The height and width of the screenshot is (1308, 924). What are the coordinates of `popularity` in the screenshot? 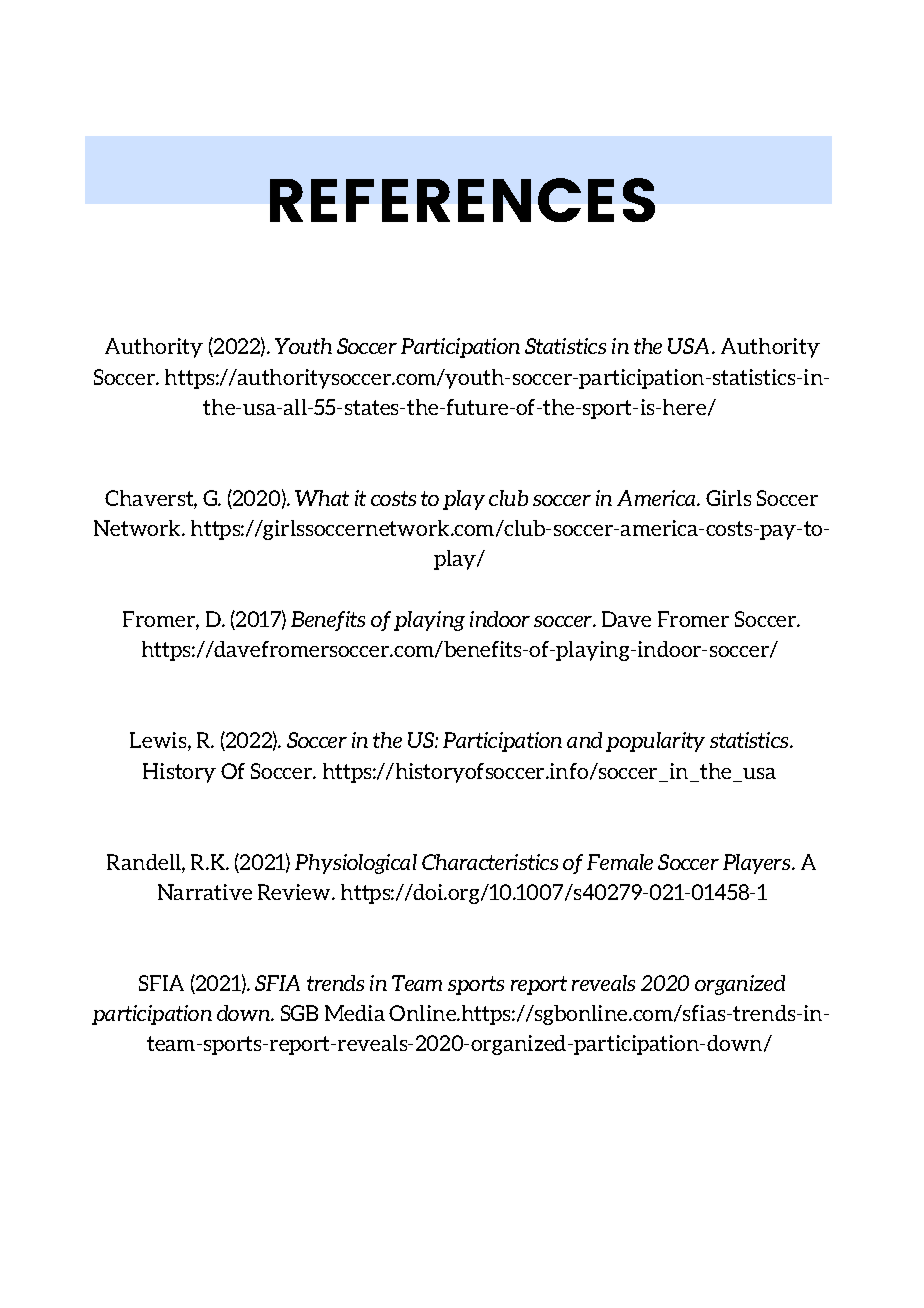 It's located at (655, 742).
